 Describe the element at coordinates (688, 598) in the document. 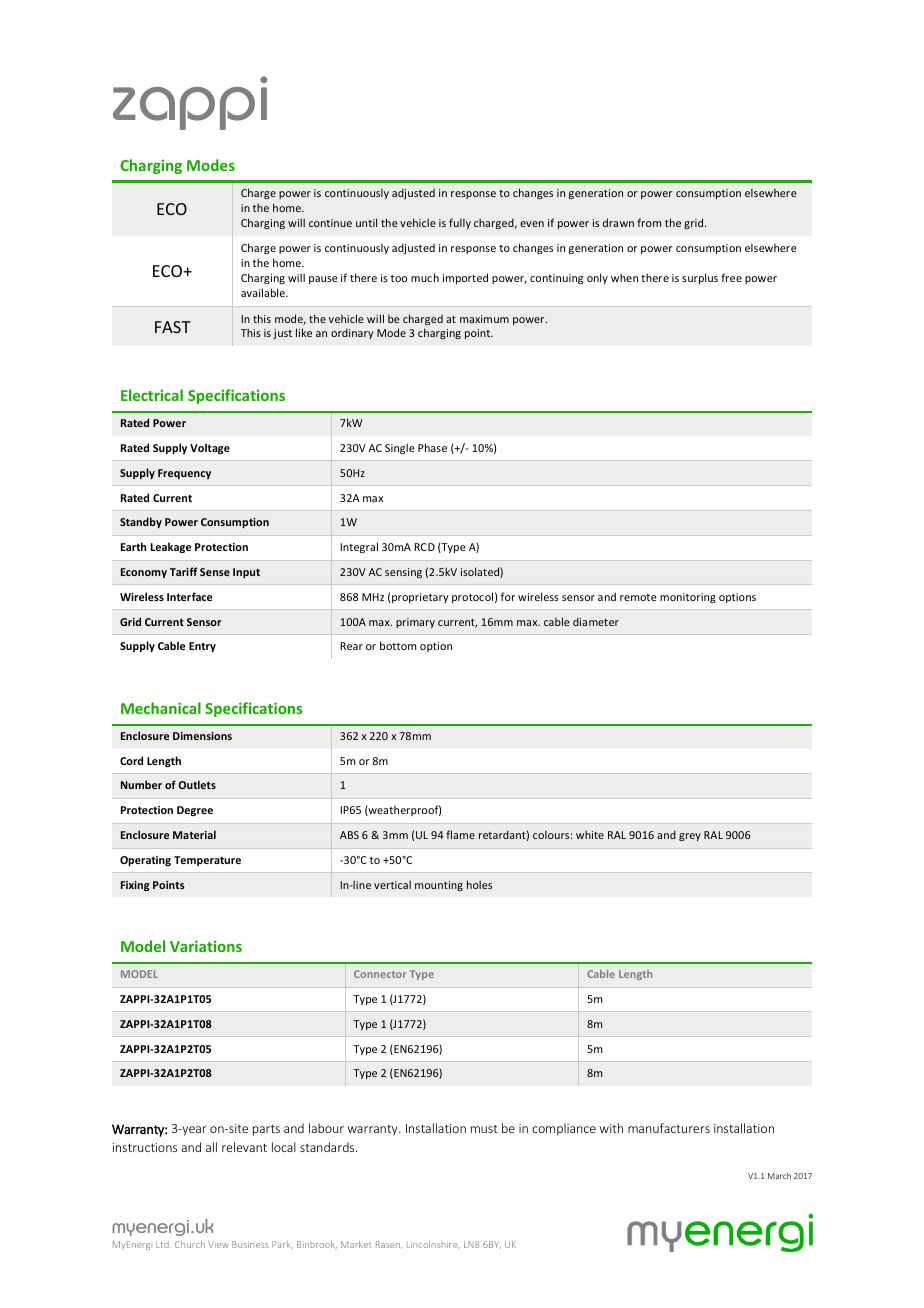

I see `monitoring` at that location.
